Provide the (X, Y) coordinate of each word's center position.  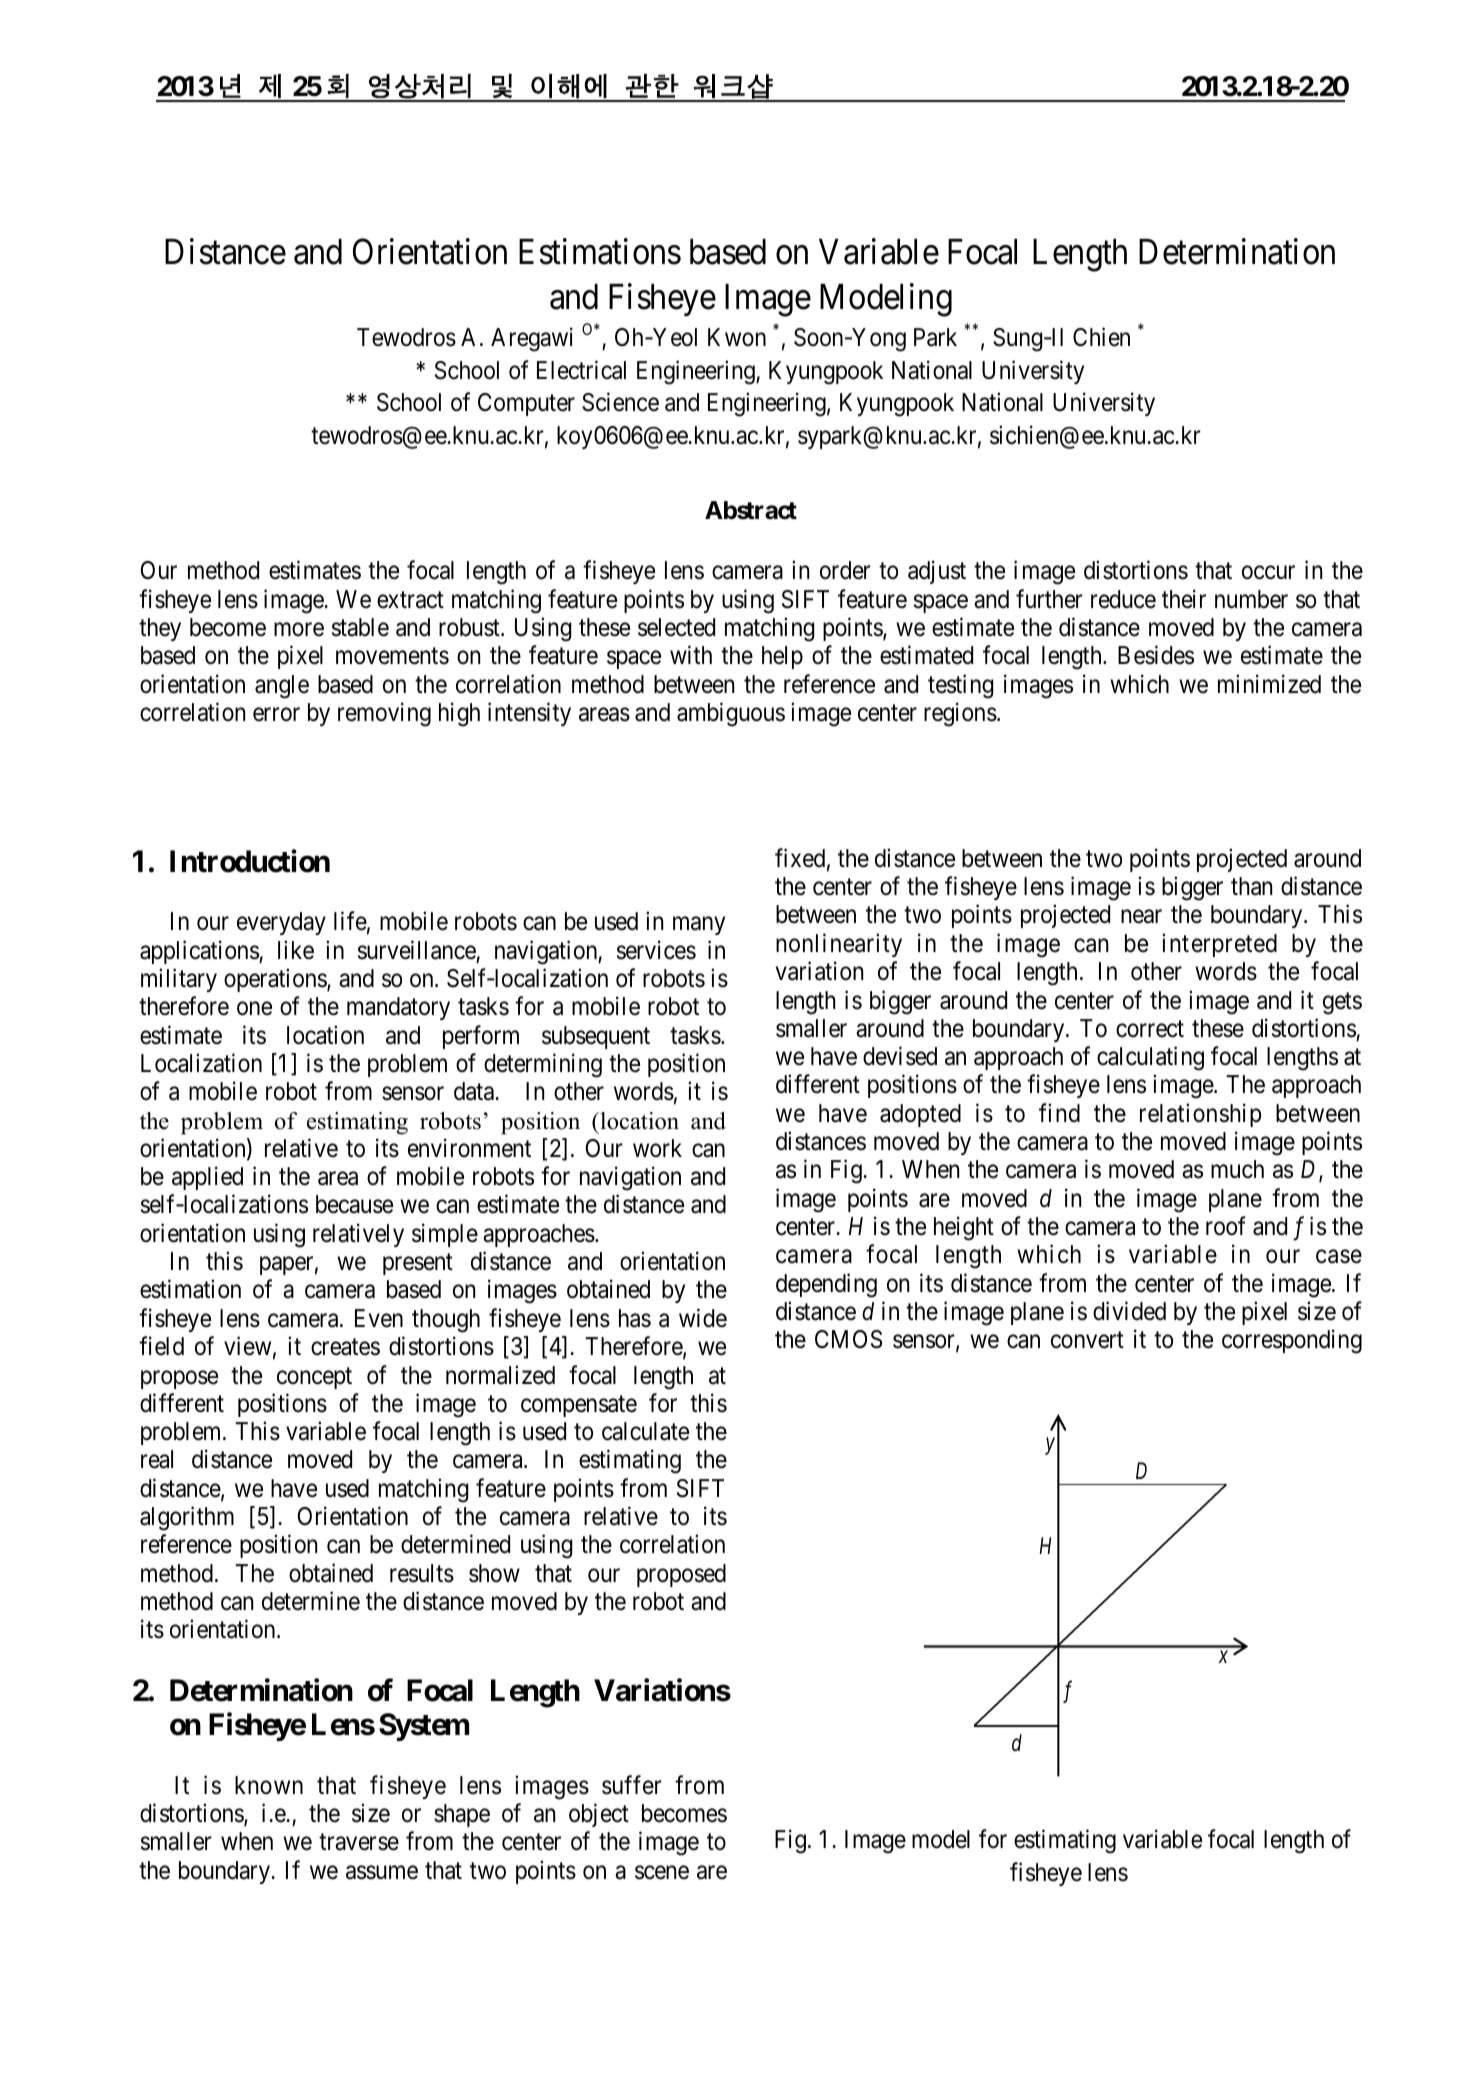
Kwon (737, 337)
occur (1268, 573)
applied (207, 1178)
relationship (1201, 1115)
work (657, 1148)
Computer (526, 404)
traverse (359, 1842)
